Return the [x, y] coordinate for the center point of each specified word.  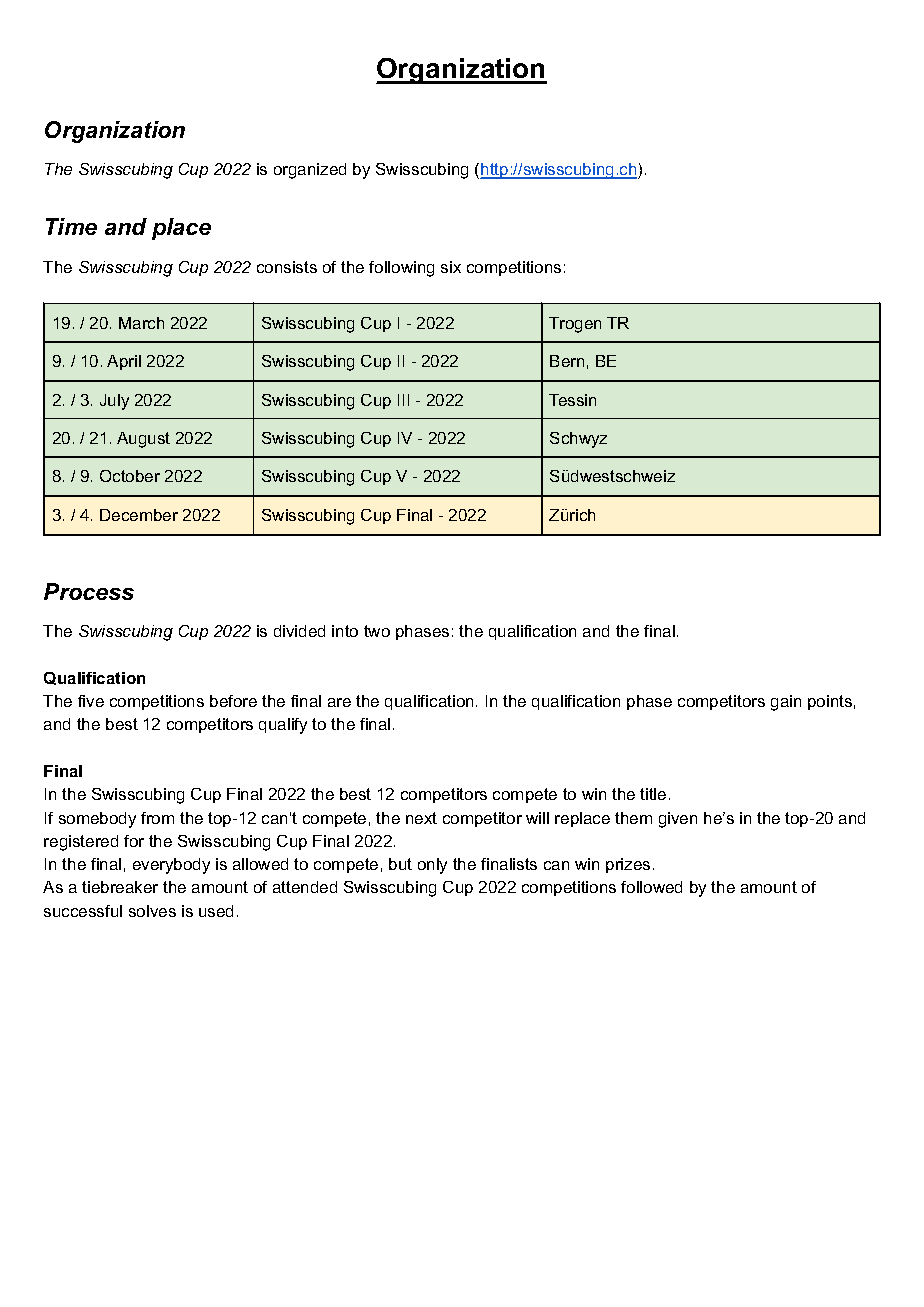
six [451, 267]
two [377, 631]
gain [786, 703]
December [139, 515]
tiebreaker [120, 887]
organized [310, 171]
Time [71, 226]
